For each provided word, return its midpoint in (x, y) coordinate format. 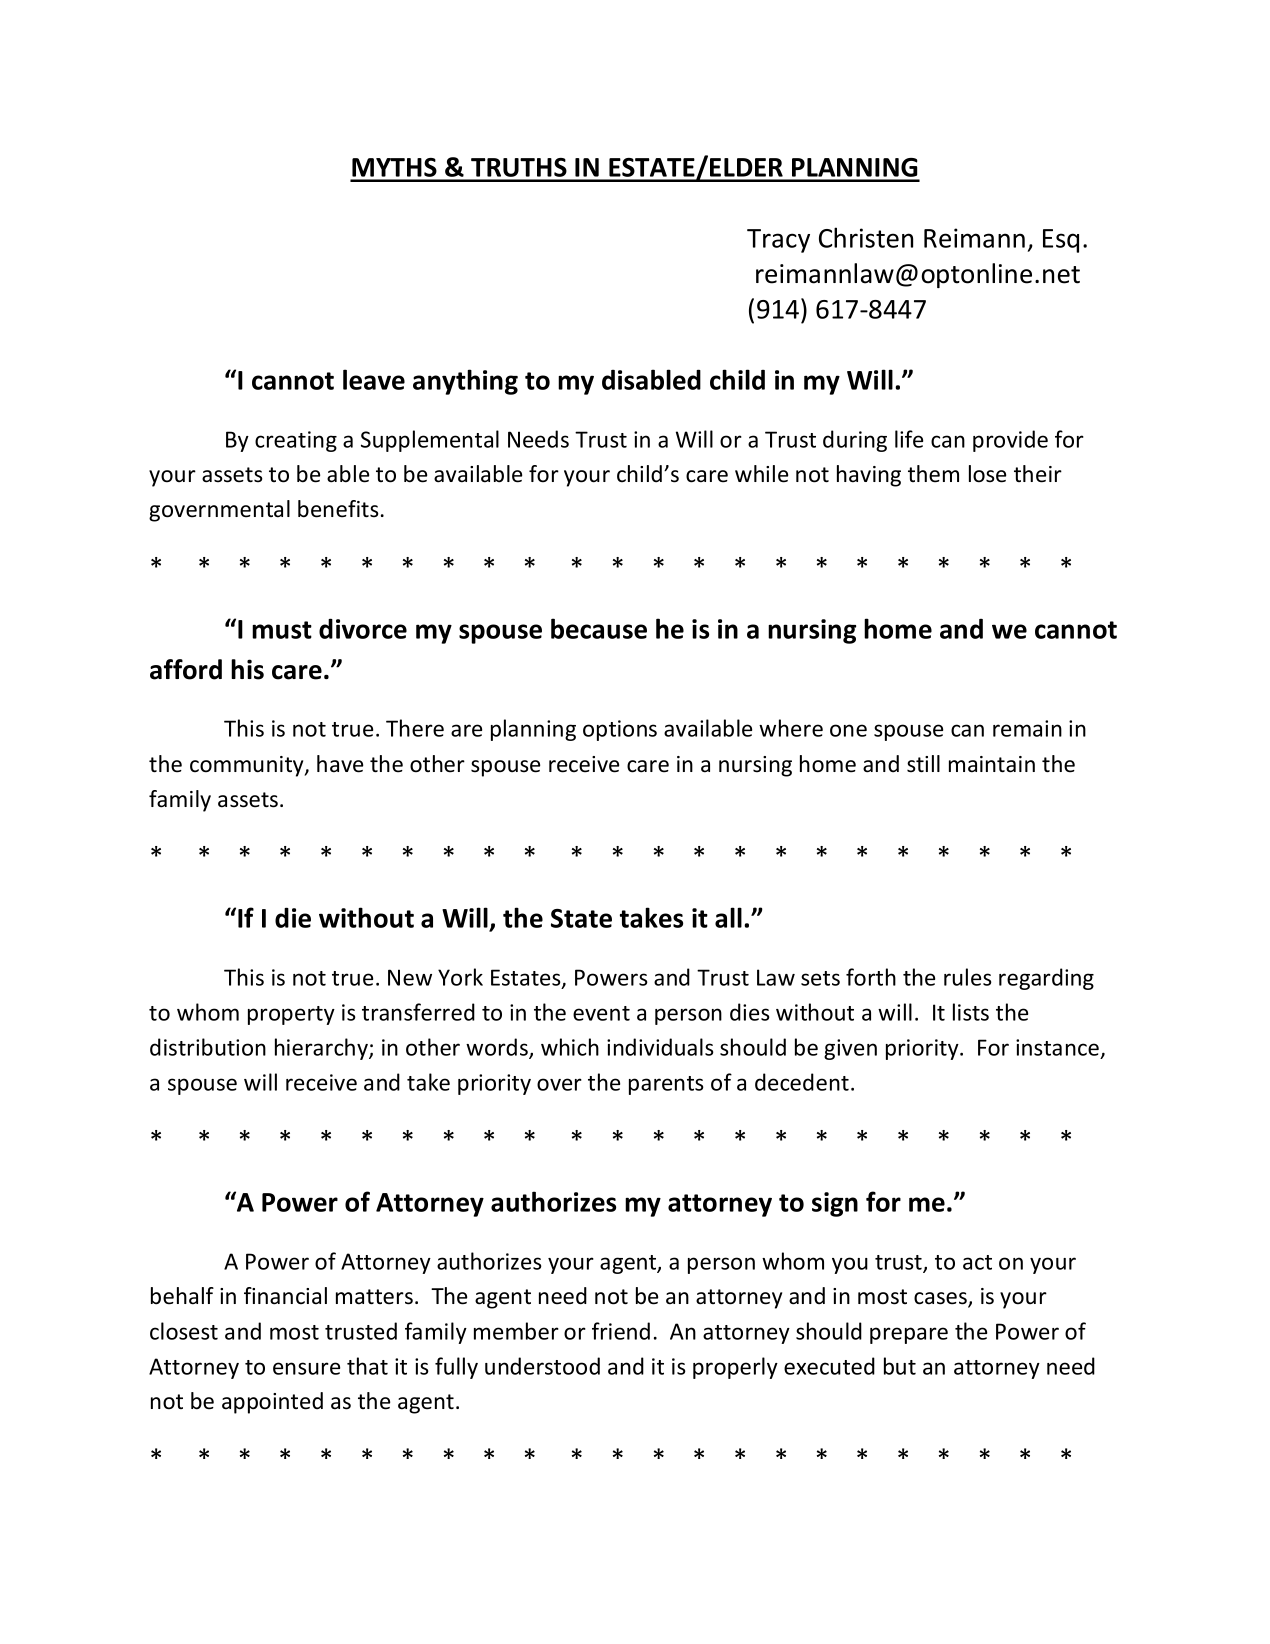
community (248, 766)
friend (621, 1331)
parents (666, 1085)
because (599, 628)
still (923, 764)
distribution (208, 1047)
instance (1057, 1047)
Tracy (778, 241)
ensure (306, 1368)
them (933, 474)
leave (374, 379)
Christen (866, 237)
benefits (338, 509)
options (620, 730)
